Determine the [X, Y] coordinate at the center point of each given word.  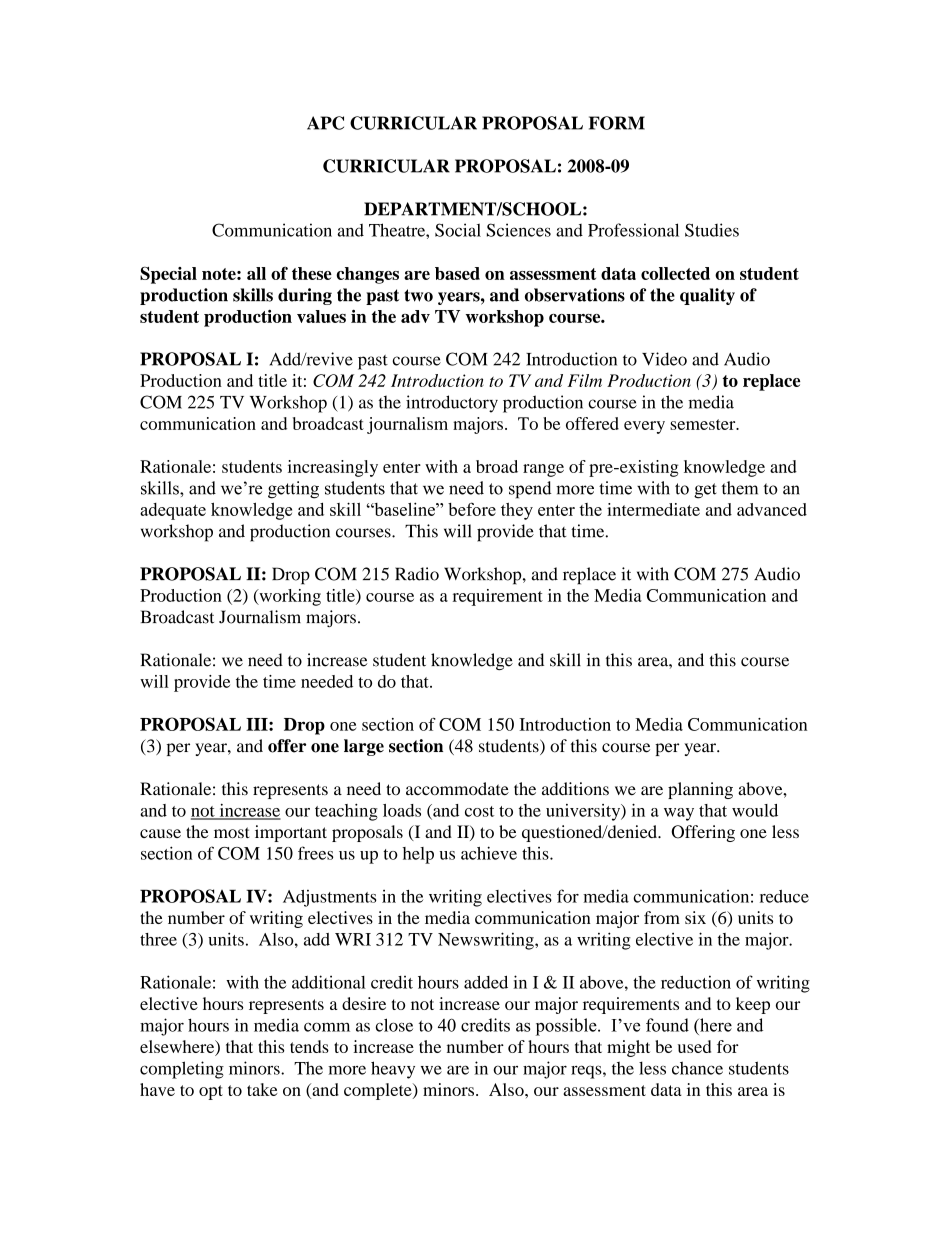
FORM [617, 123]
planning [700, 790]
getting [293, 490]
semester [704, 424]
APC [325, 123]
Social [458, 230]
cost [479, 811]
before [472, 509]
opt [211, 1092]
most [232, 832]
